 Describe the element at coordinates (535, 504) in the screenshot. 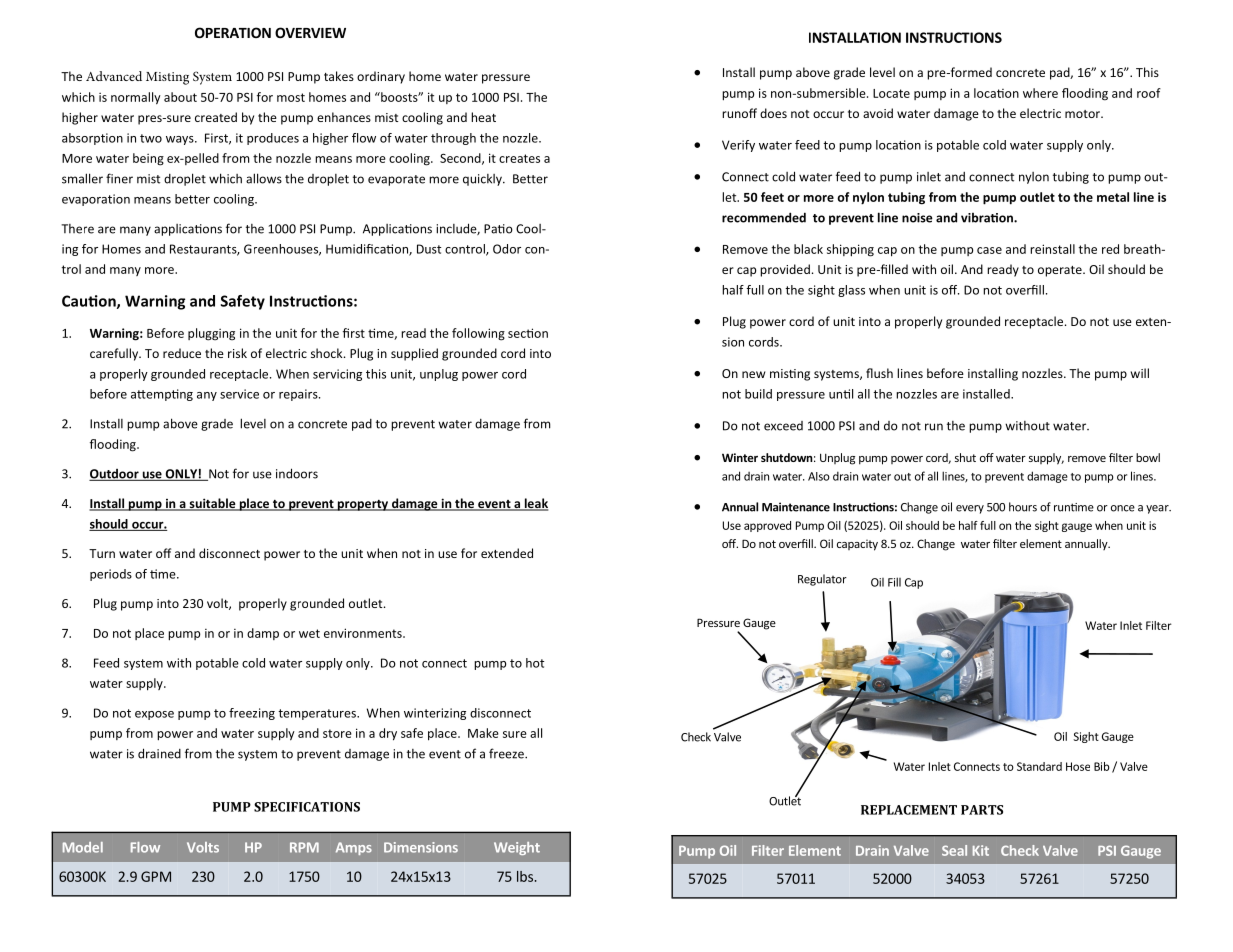

I see `leak` at that location.
